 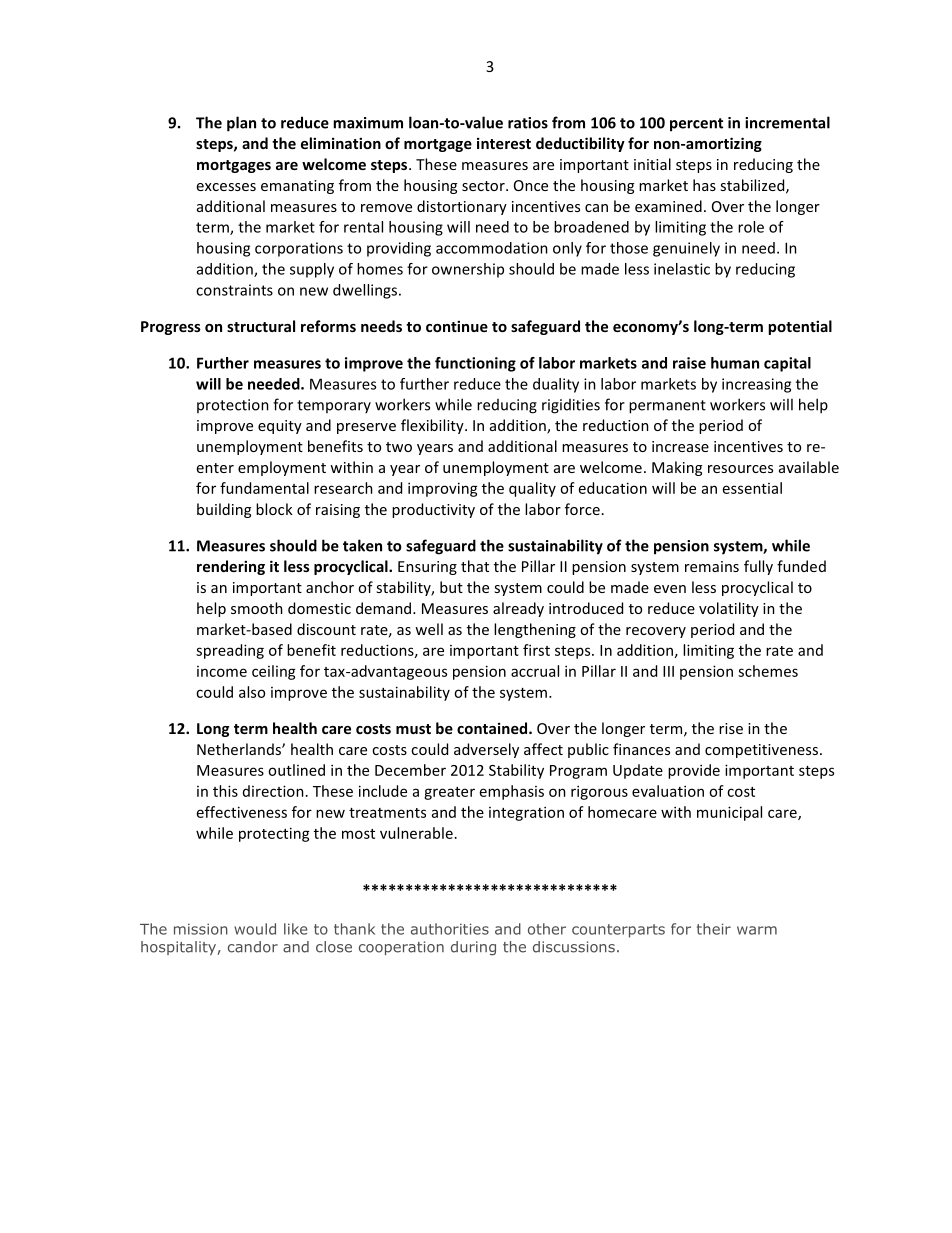 What do you see at coordinates (255, 929) in the document?
I see `would` at bounding box center [255, 929].
